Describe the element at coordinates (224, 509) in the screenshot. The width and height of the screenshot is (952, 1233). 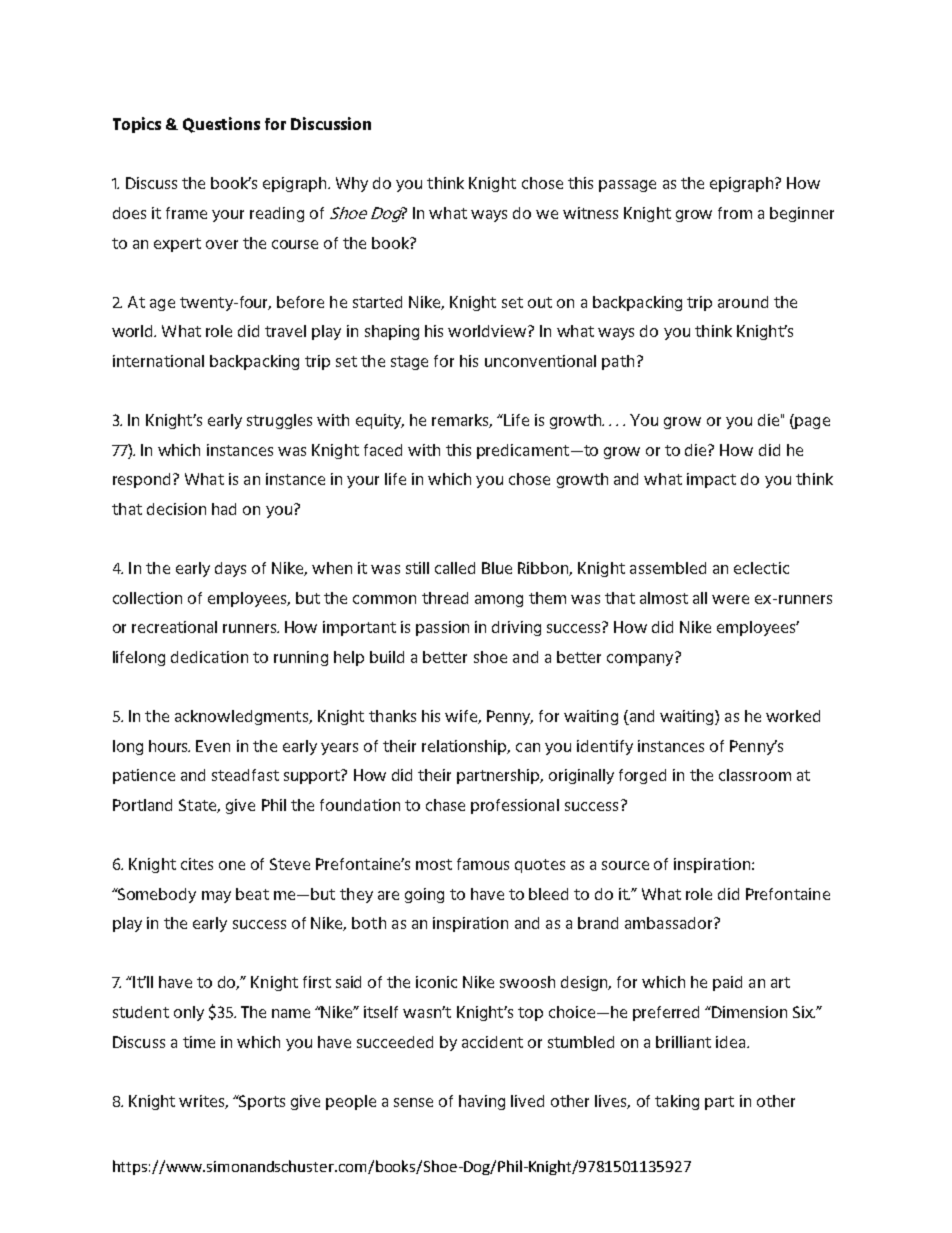
I see `had` at that location.
